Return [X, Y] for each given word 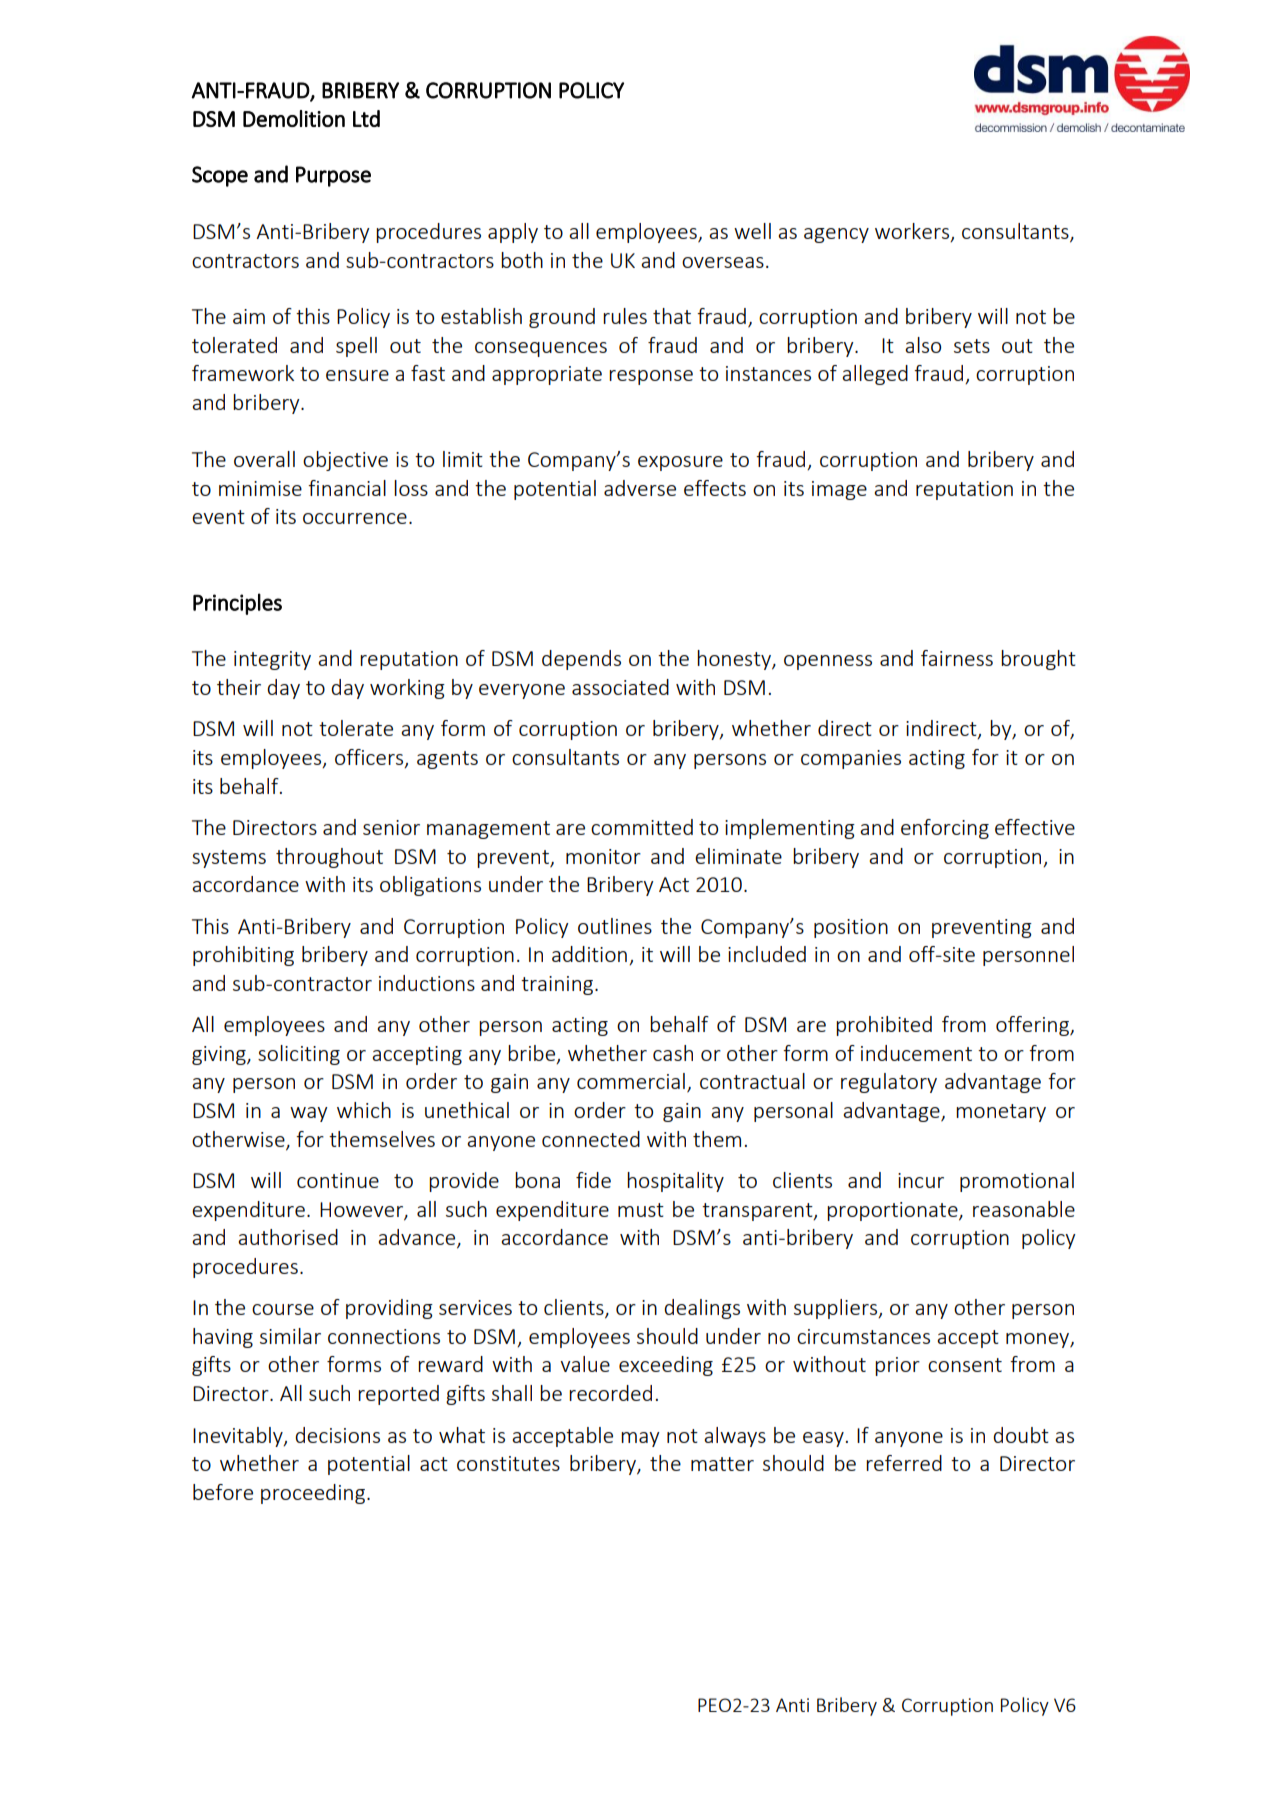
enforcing [945, 829]
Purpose [333, 176]
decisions [337, 1435]
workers [913, 232]
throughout [329, 858]
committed [642, 827]
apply [513, 233]
